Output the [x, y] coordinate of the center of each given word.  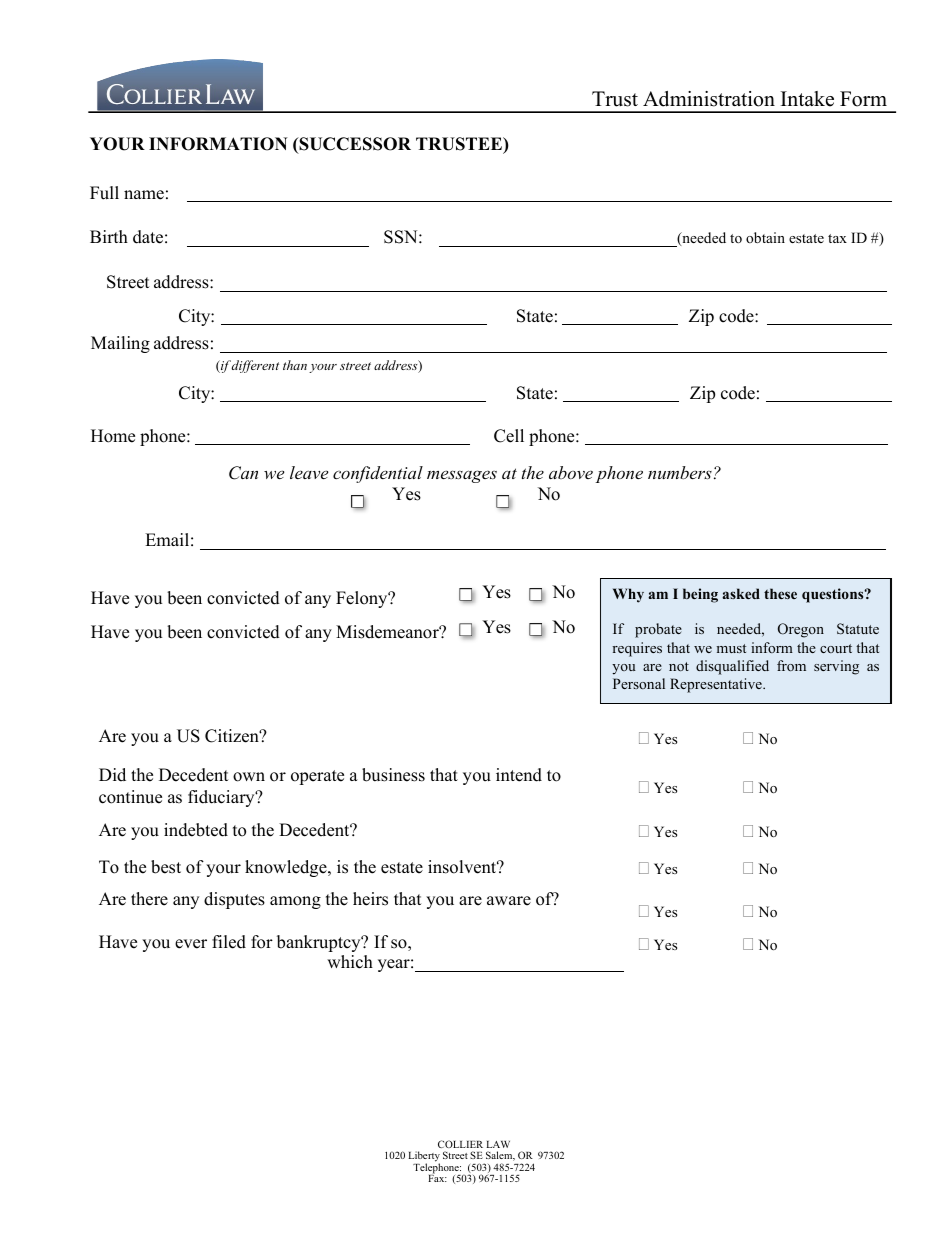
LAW [498, 1144]
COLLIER [460, 1144]
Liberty [424, 1158]
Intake [807, 99]
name [144, 195]
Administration [709, 99]
